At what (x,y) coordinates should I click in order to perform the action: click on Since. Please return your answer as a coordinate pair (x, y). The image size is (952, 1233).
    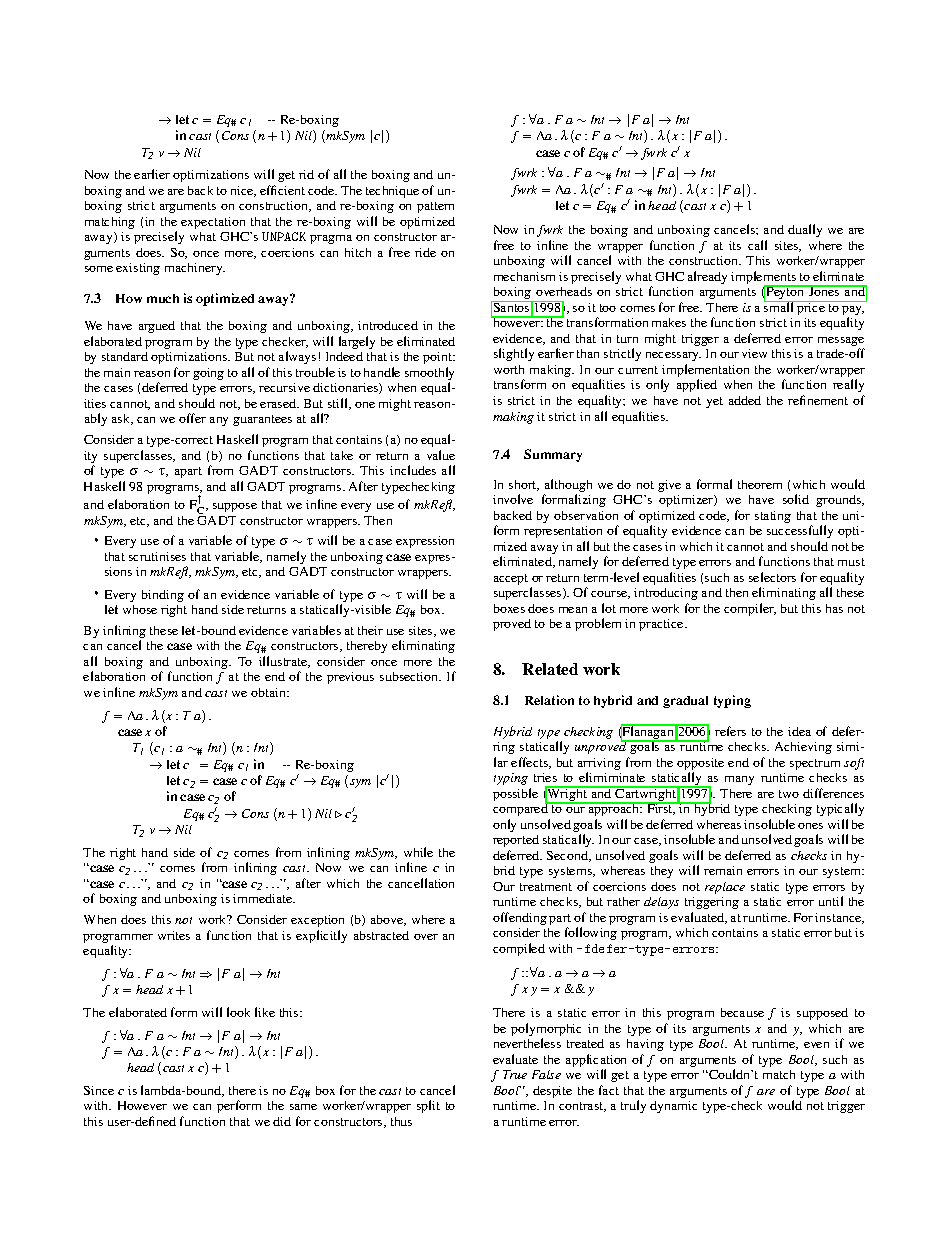
    Looking at the image, I should click on (99, 1090).
